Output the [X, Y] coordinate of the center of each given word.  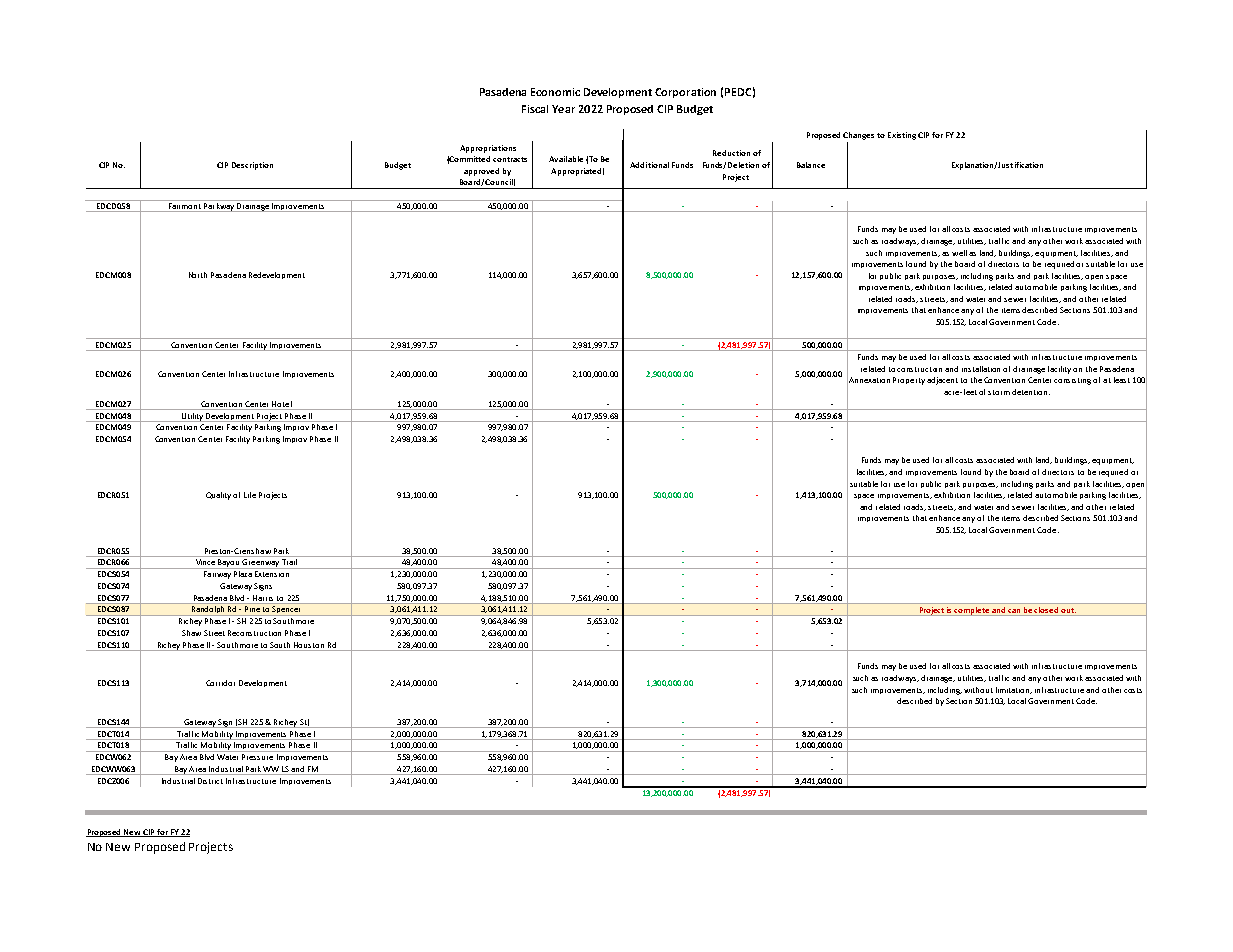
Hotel [282, 404]
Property [909, 381]
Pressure [257, 757]
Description [252, 166]
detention [1031, 392]
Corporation [685, 93]
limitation [1014, 690]
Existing [902, 136]
